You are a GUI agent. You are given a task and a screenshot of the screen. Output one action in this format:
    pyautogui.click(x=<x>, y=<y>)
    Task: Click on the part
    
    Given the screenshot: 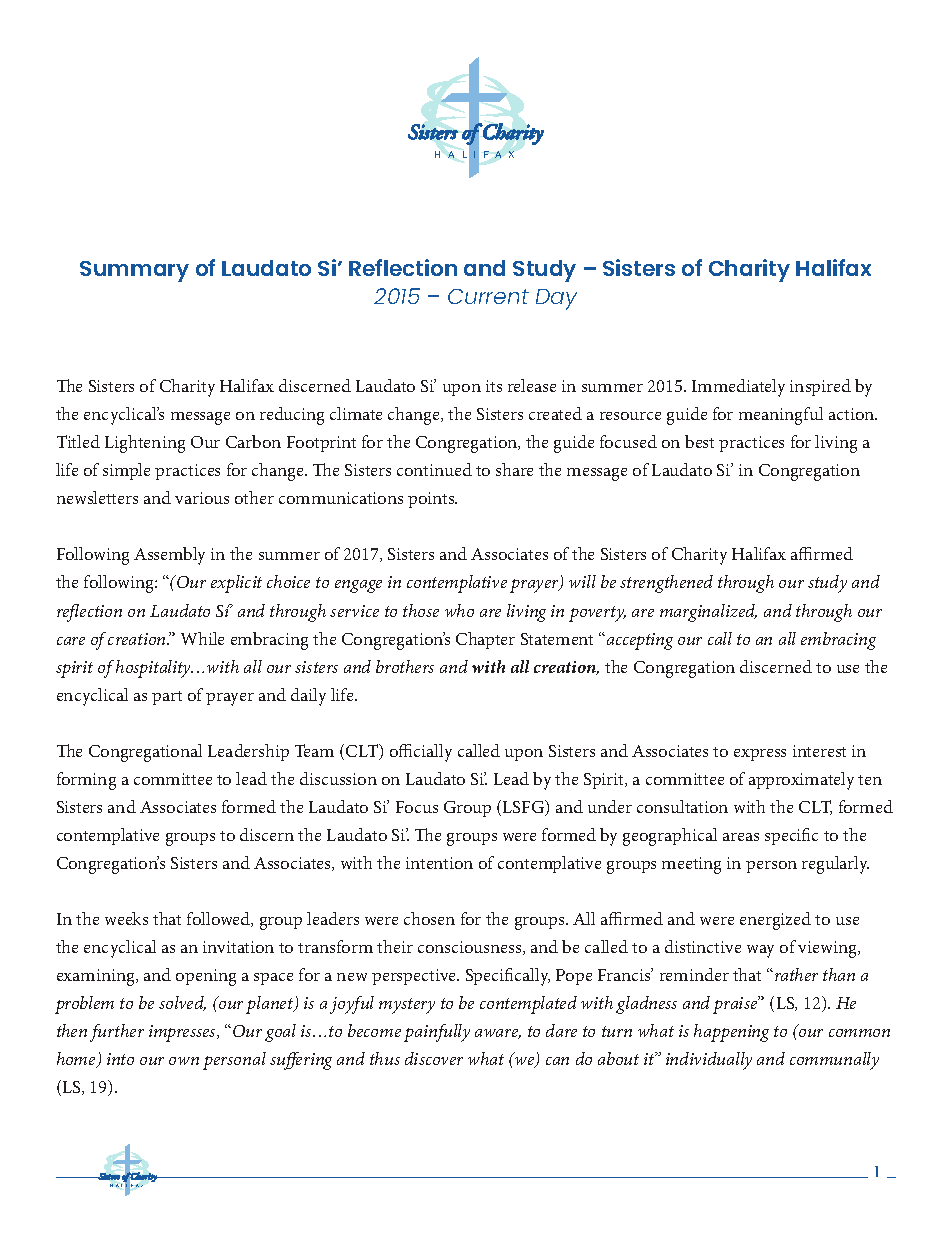 What is the action you would take?
    pyautogui.click(x=167, y=698)
